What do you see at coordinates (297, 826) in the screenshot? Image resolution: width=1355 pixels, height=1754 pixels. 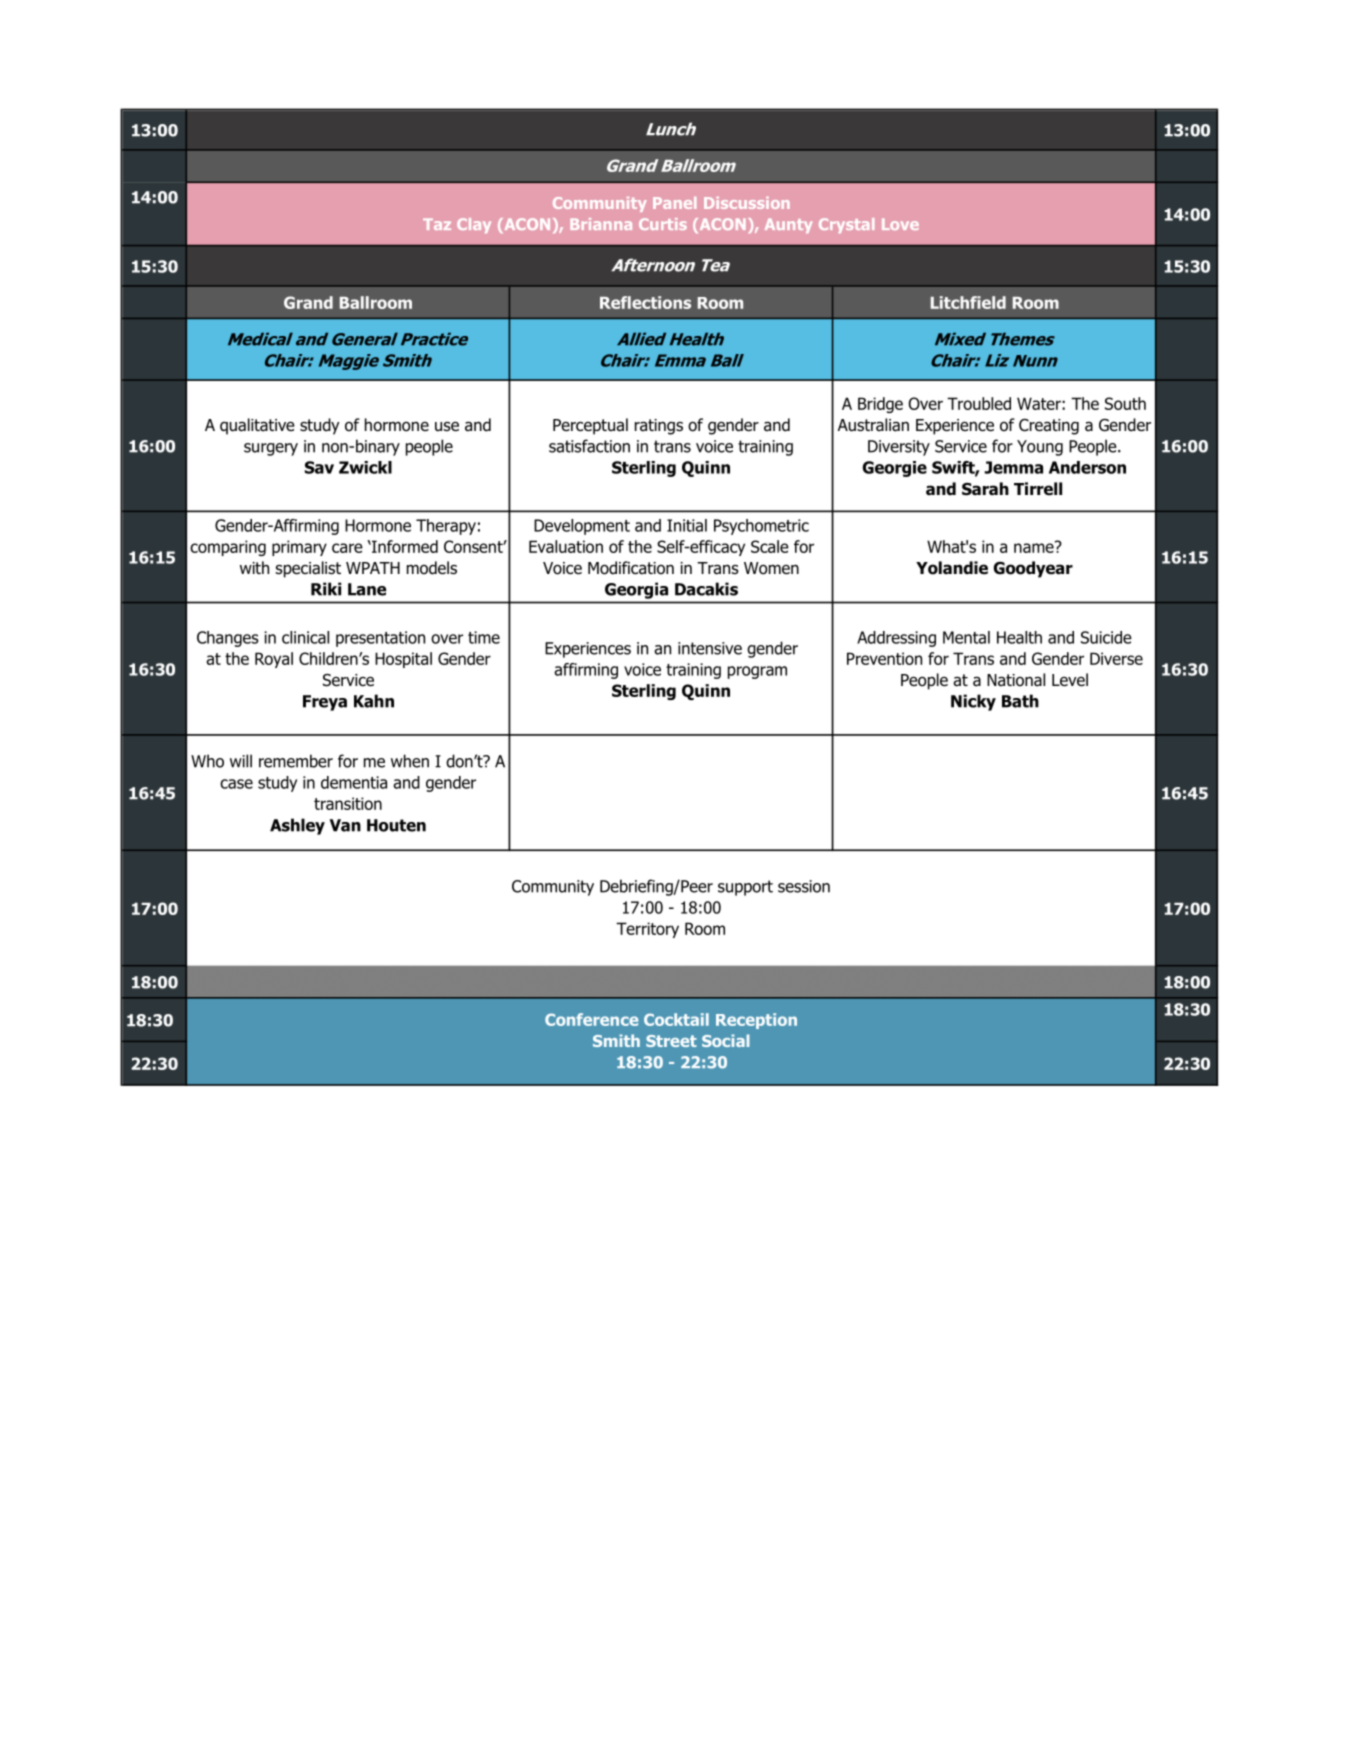 I see `Ashley` at bounding box center [297, 826].
